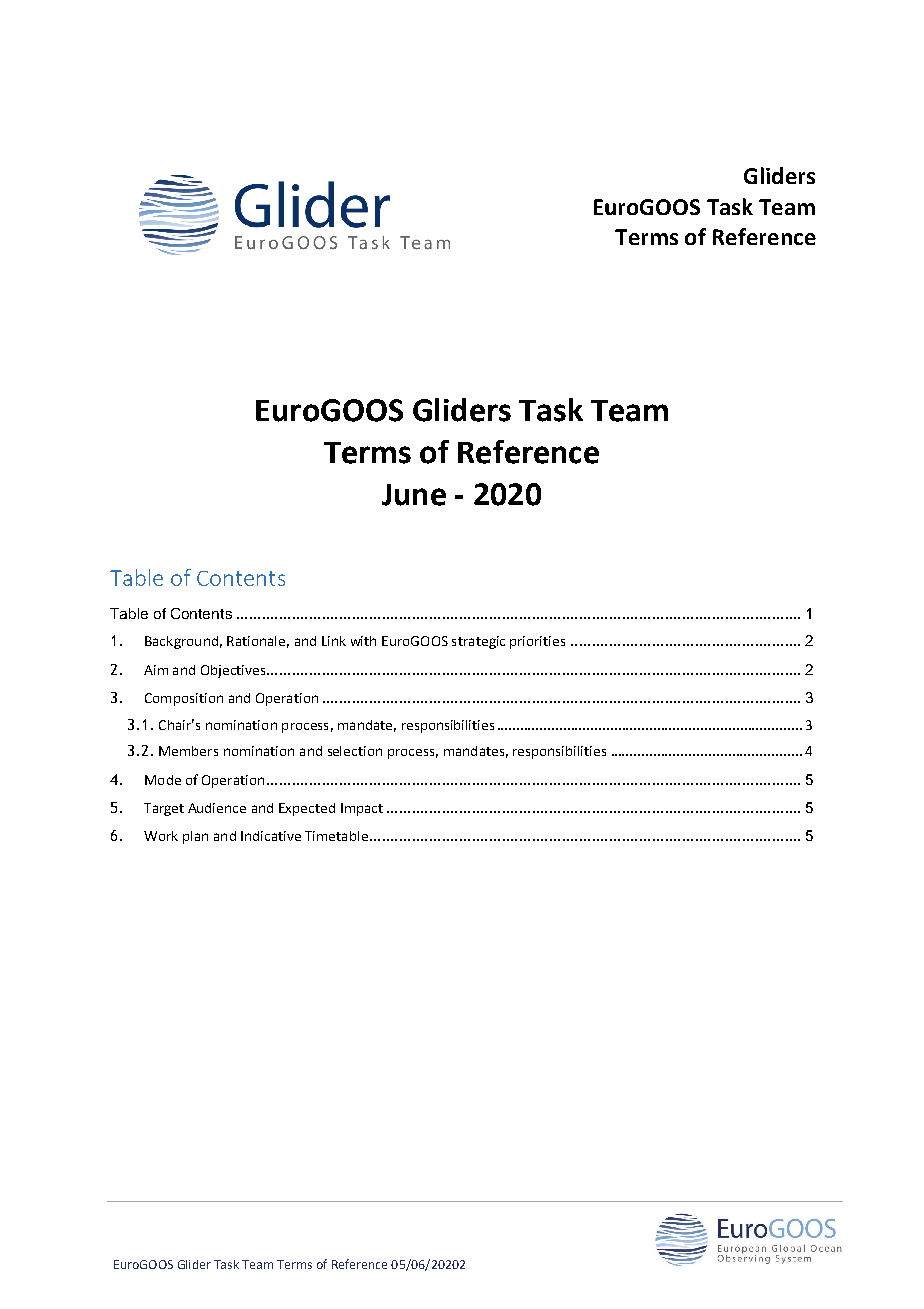 This screenshot has height=1309, width=924. I want to click on Expected, so click(307, 809).
